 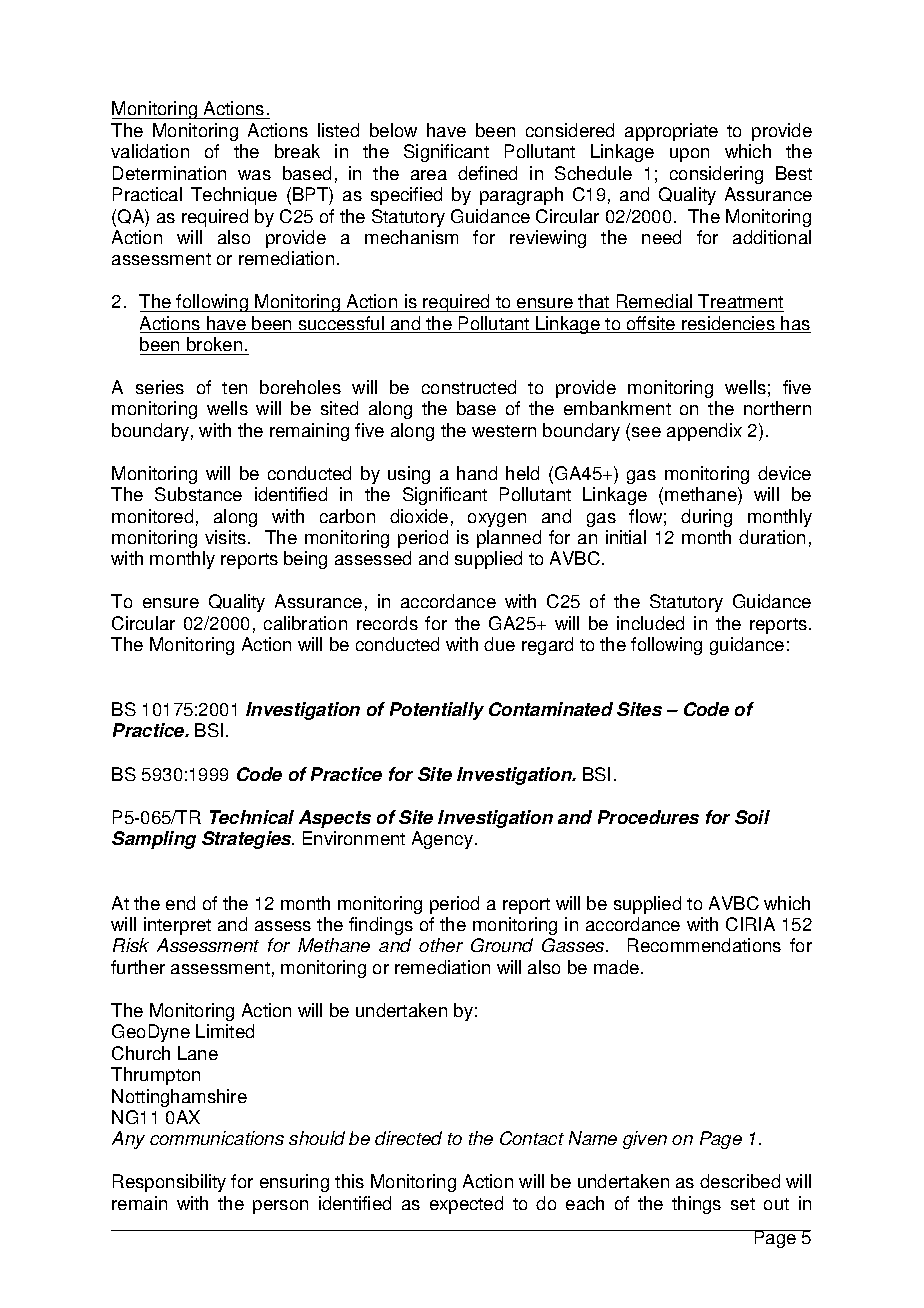 I want to click on during, so click(x=706, y=518).
